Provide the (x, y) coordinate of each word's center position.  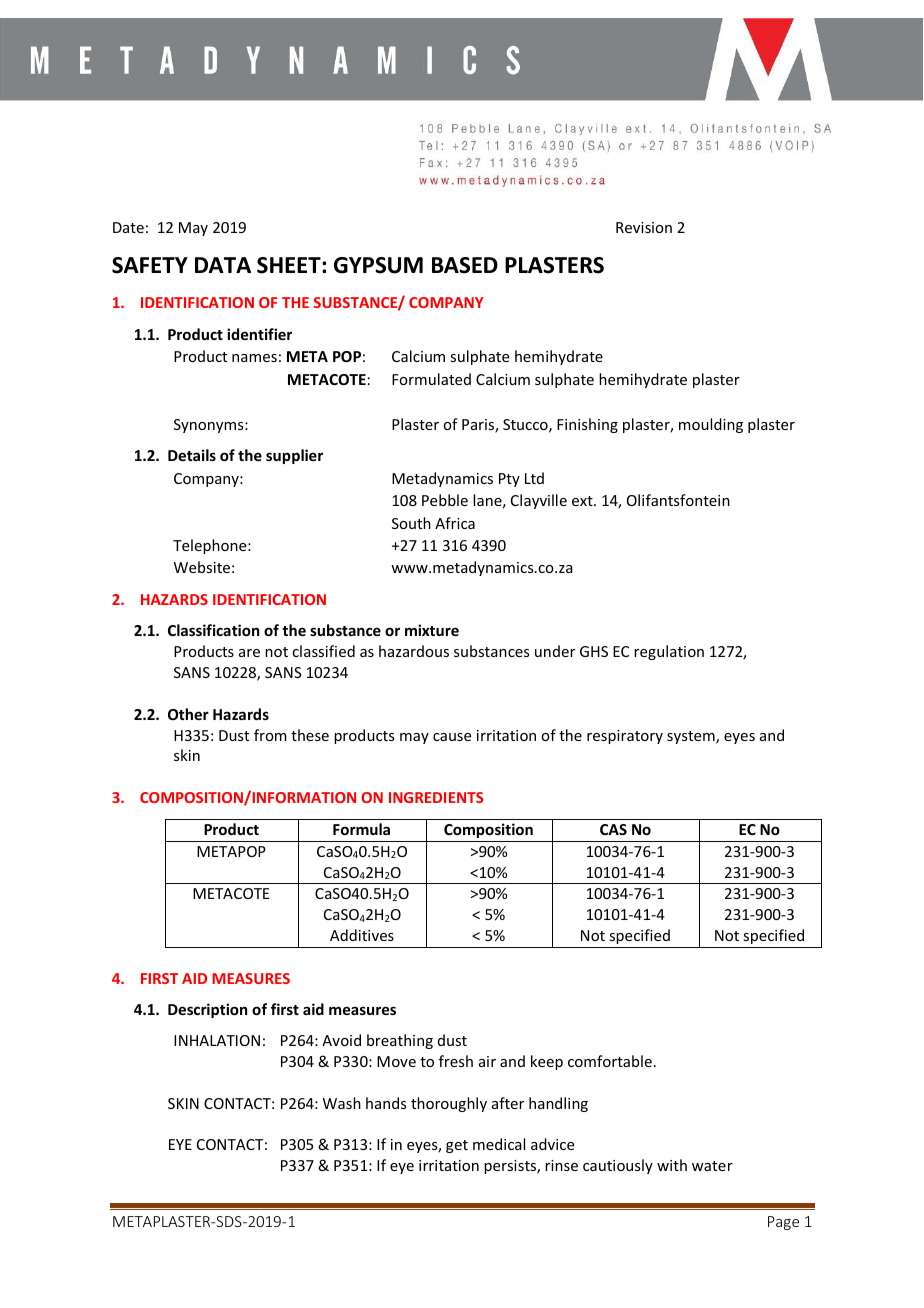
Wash (342, 1103)
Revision (644, 227)
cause (452, 737)
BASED (465, 265)
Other (188, 714)
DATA (223, 265)
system (692, 737)
